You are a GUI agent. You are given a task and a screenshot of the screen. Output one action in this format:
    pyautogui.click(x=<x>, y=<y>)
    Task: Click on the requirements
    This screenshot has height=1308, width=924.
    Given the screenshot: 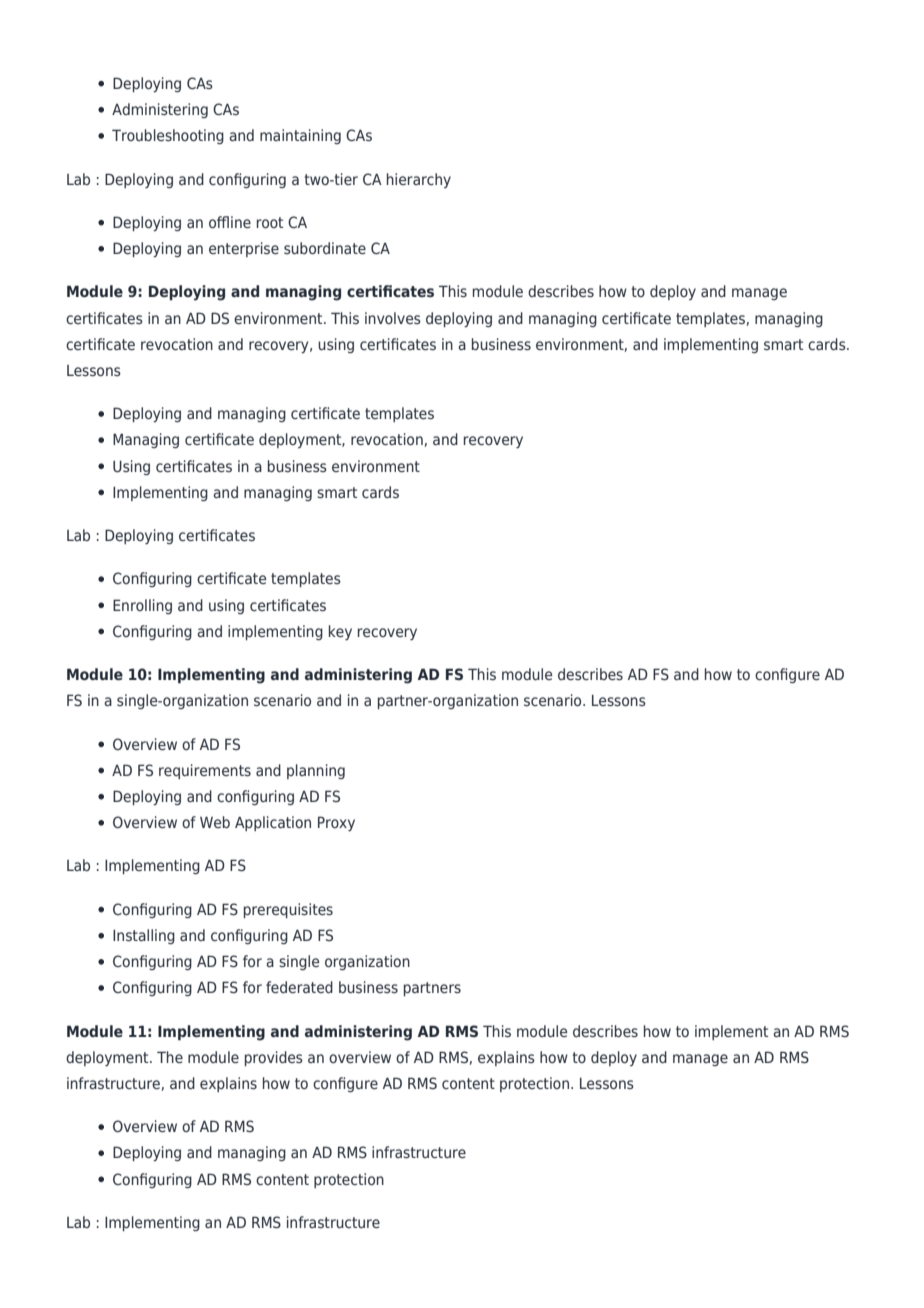 What is the action you would take?
    pyautogui.click(x=205, y=771)
